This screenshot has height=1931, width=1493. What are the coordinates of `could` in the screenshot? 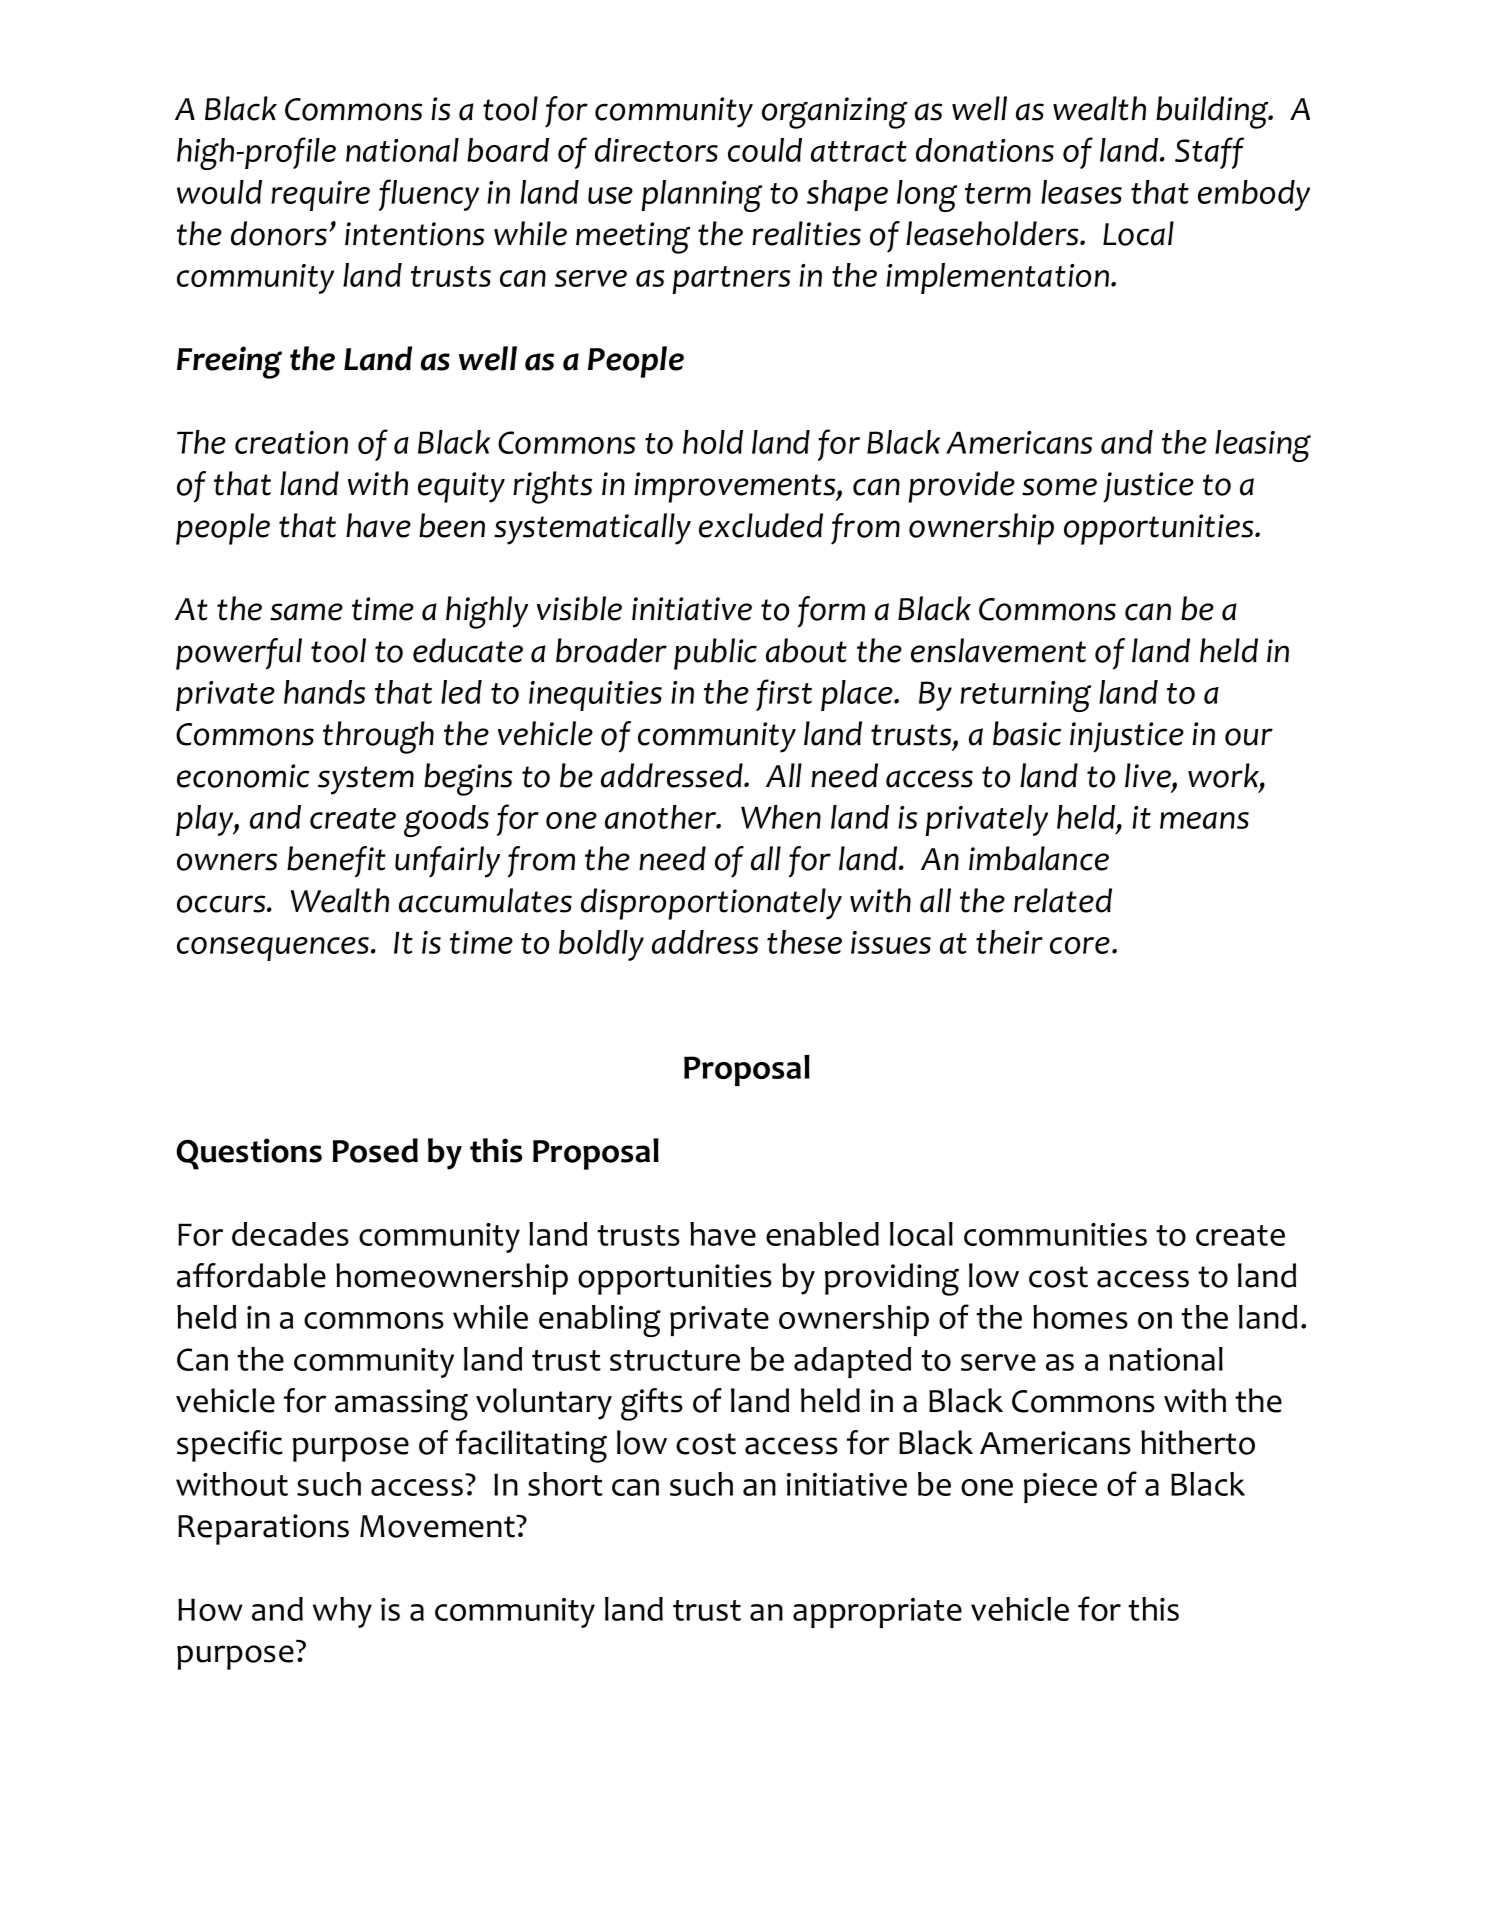 It's located at (765, 150).
